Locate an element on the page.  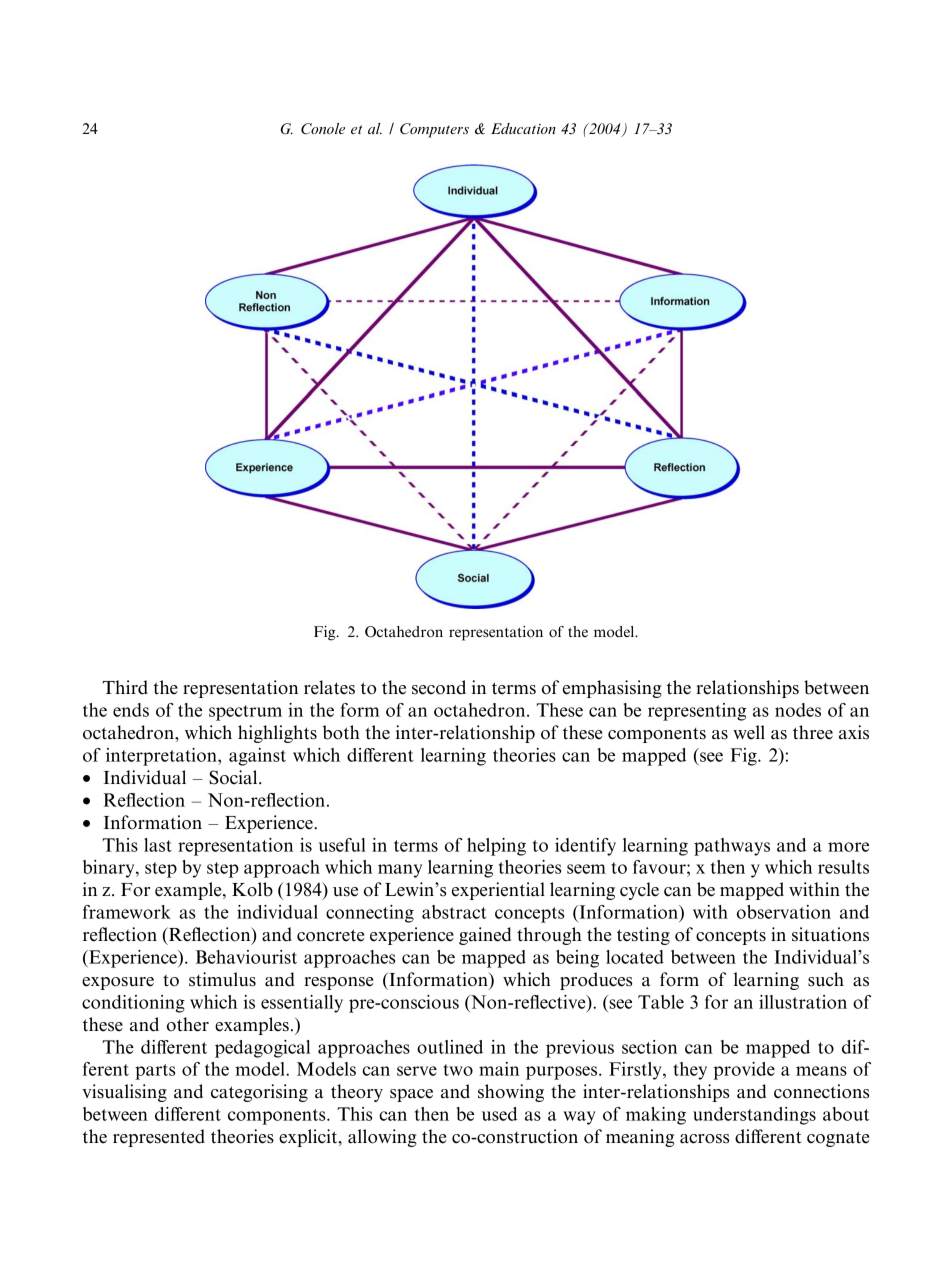
nodes is located at coordinates (798, 710).
